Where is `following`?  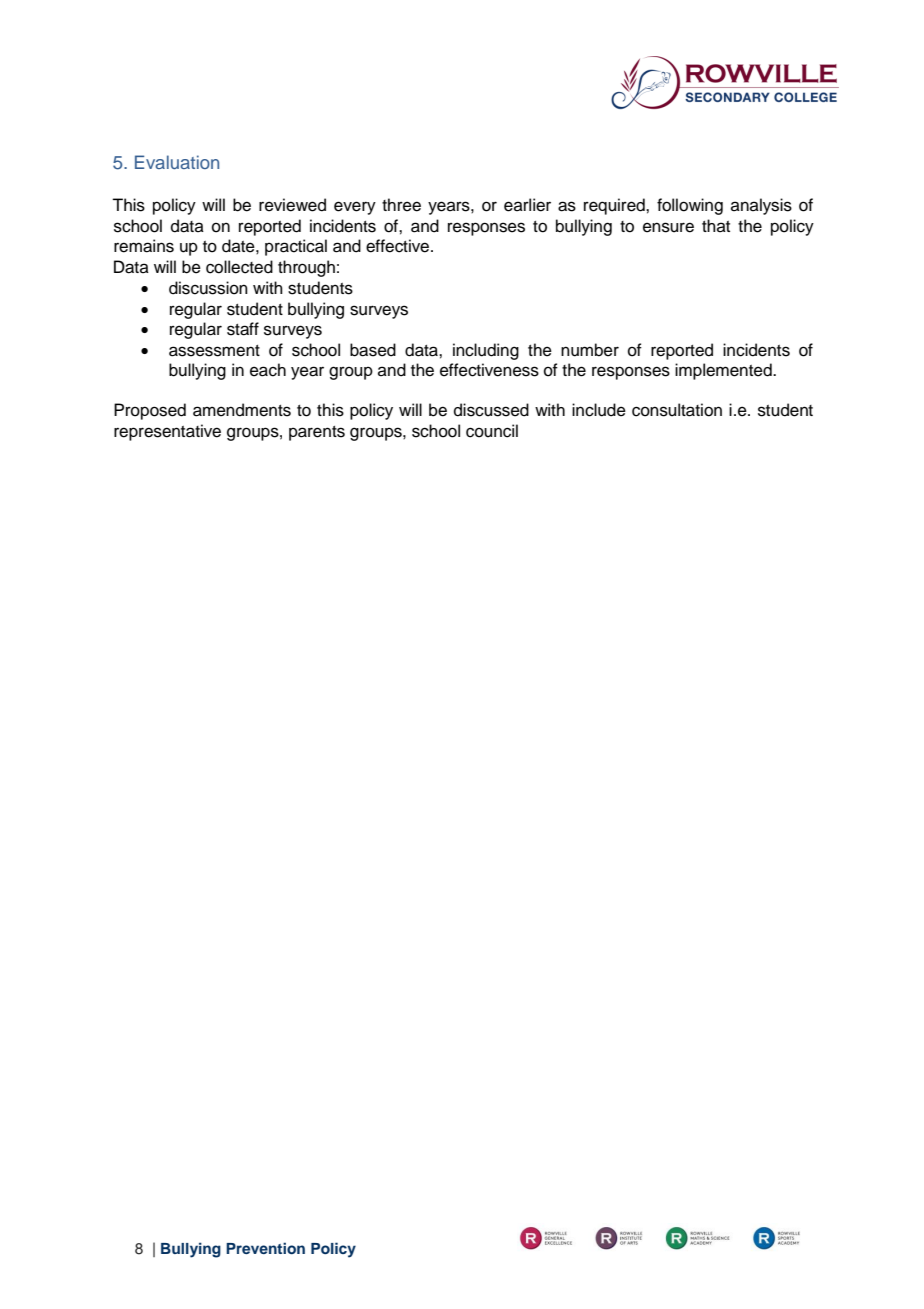
following is located at coordinates (690, 206).
